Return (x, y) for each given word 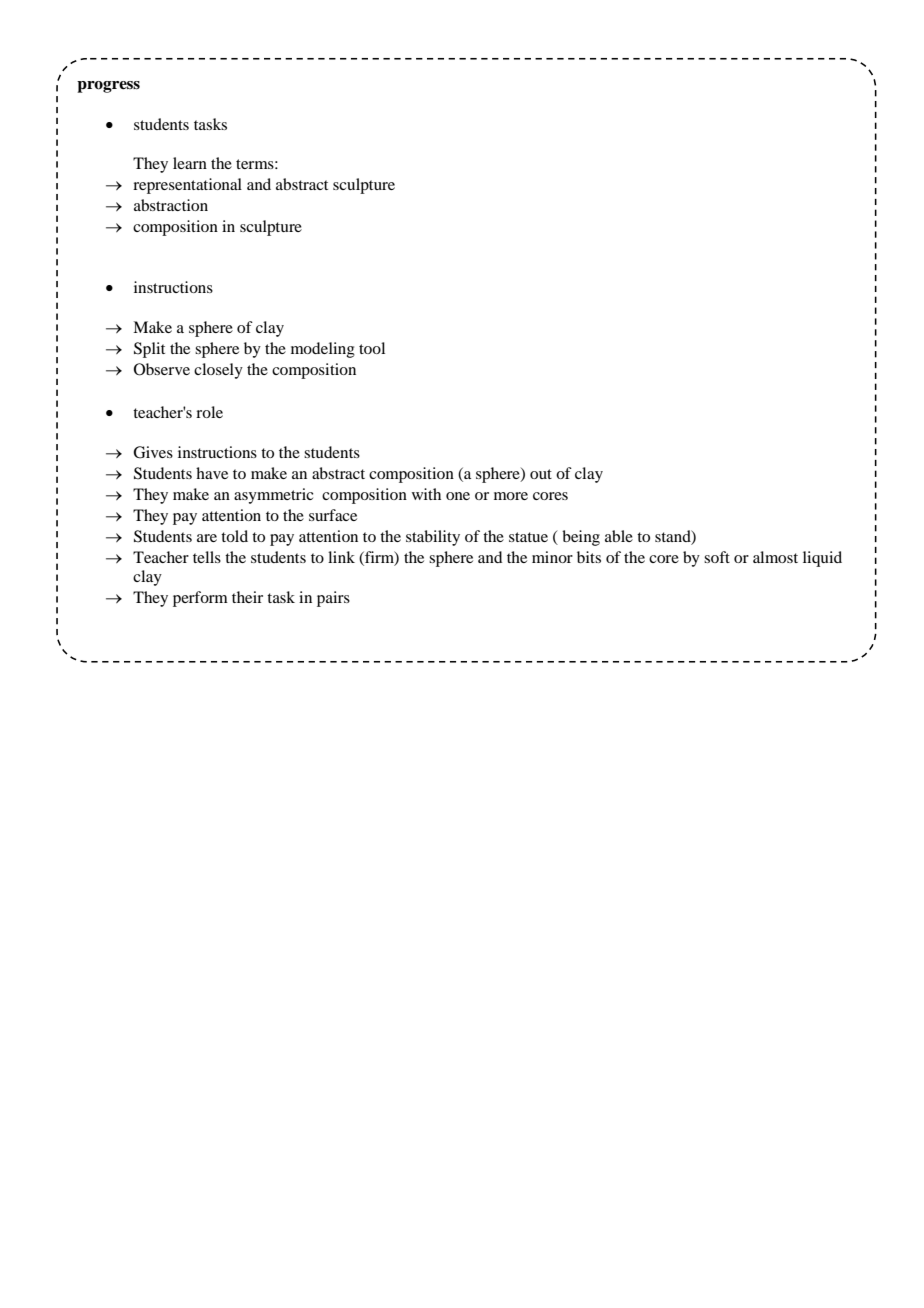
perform (200, 599)
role (209, 412)
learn (190, 163)
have (212, 473)
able (619, 536)
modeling (323, 350)
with (426, 494)
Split (149, 350)
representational (187, 186)
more (511, 496)
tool (372, 348)
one (458, 496)
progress (108, 87)
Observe (162, 369)
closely (218, 371)
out (541, 474)
